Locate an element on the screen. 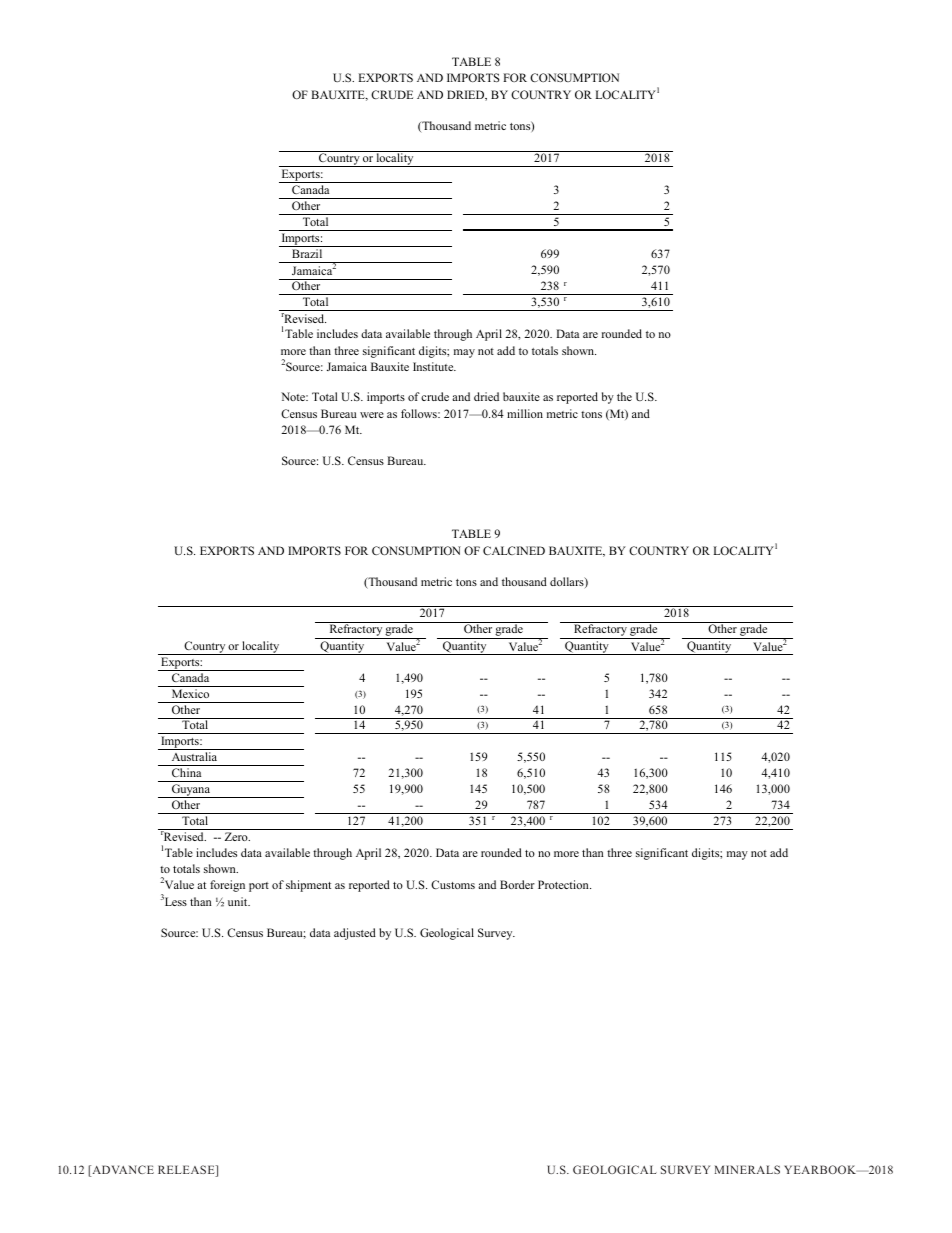  million is located at coordinates (525, 413).
